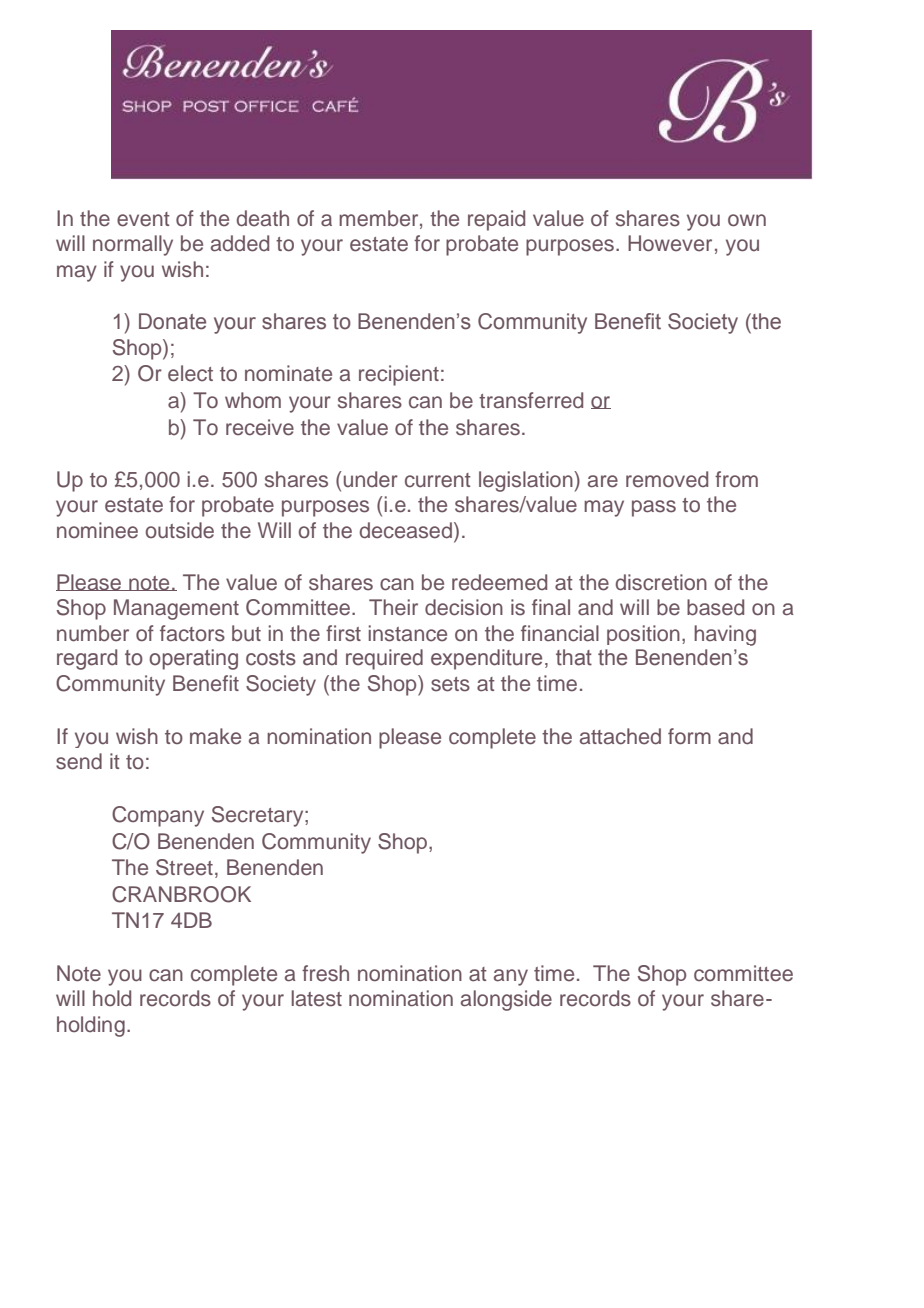  I want to click on removed, so click(667, 479).
